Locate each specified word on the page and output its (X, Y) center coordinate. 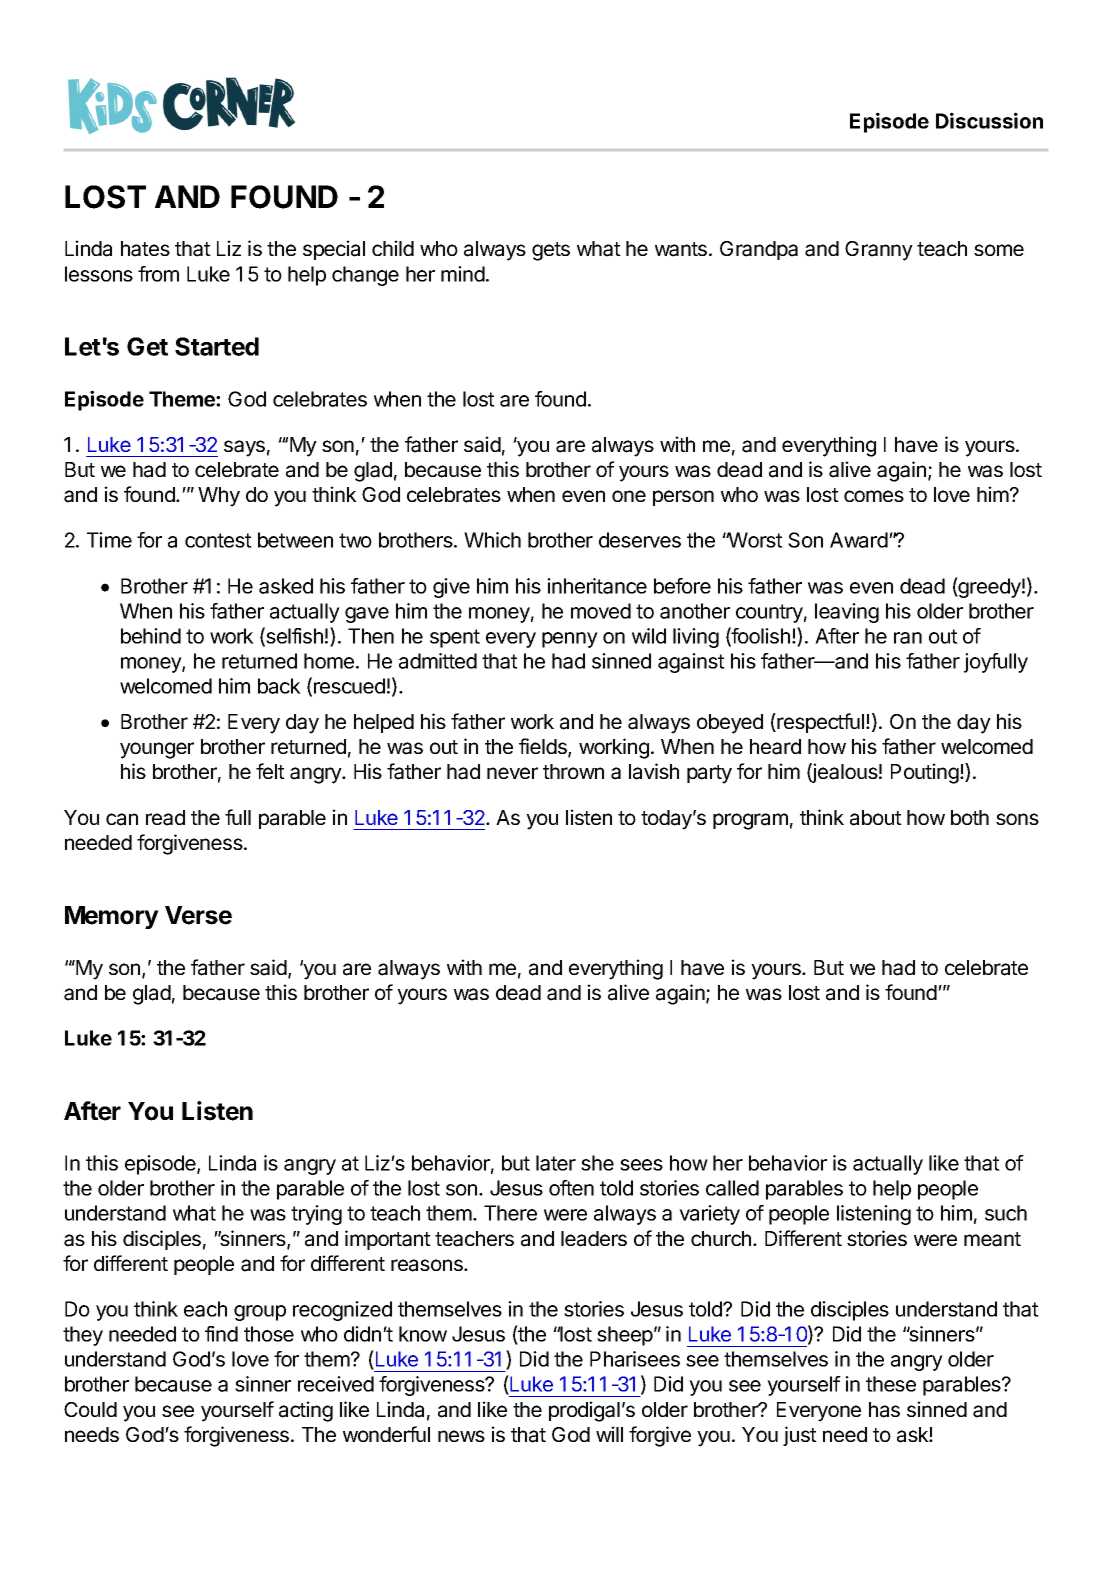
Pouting (925, 773)
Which (492, 540)
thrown (573, 771)
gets (551, 251)
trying (316, 1215)
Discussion (989, 120)
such (1006, 1213)
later (556, 1163)
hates (145, 249)
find (221, 1334)
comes (874, 496)
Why (219, 497)
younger (157, 750)
